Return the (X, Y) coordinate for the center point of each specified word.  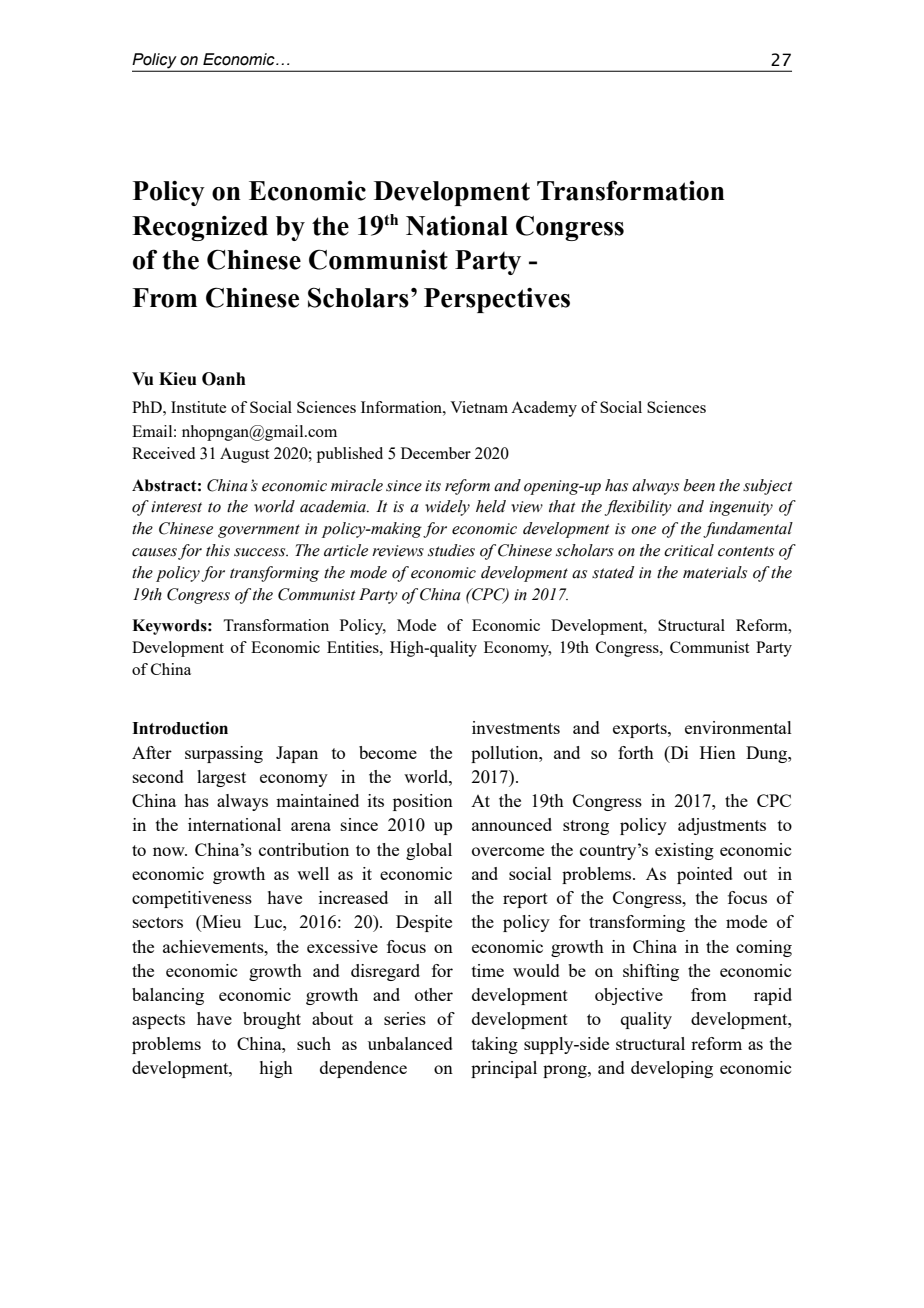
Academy (544, 409)
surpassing (224, 754)
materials (715, 572)
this (218, 550)
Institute (198, 407)
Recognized (200, 228)
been (699, 485)
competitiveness (192, 899)
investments (516, 727)
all (443, 897)
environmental (738, 727)
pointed (705, 875)
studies (451, 550)
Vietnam (479, 407)
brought (272, 1020)
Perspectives (497, 300)
